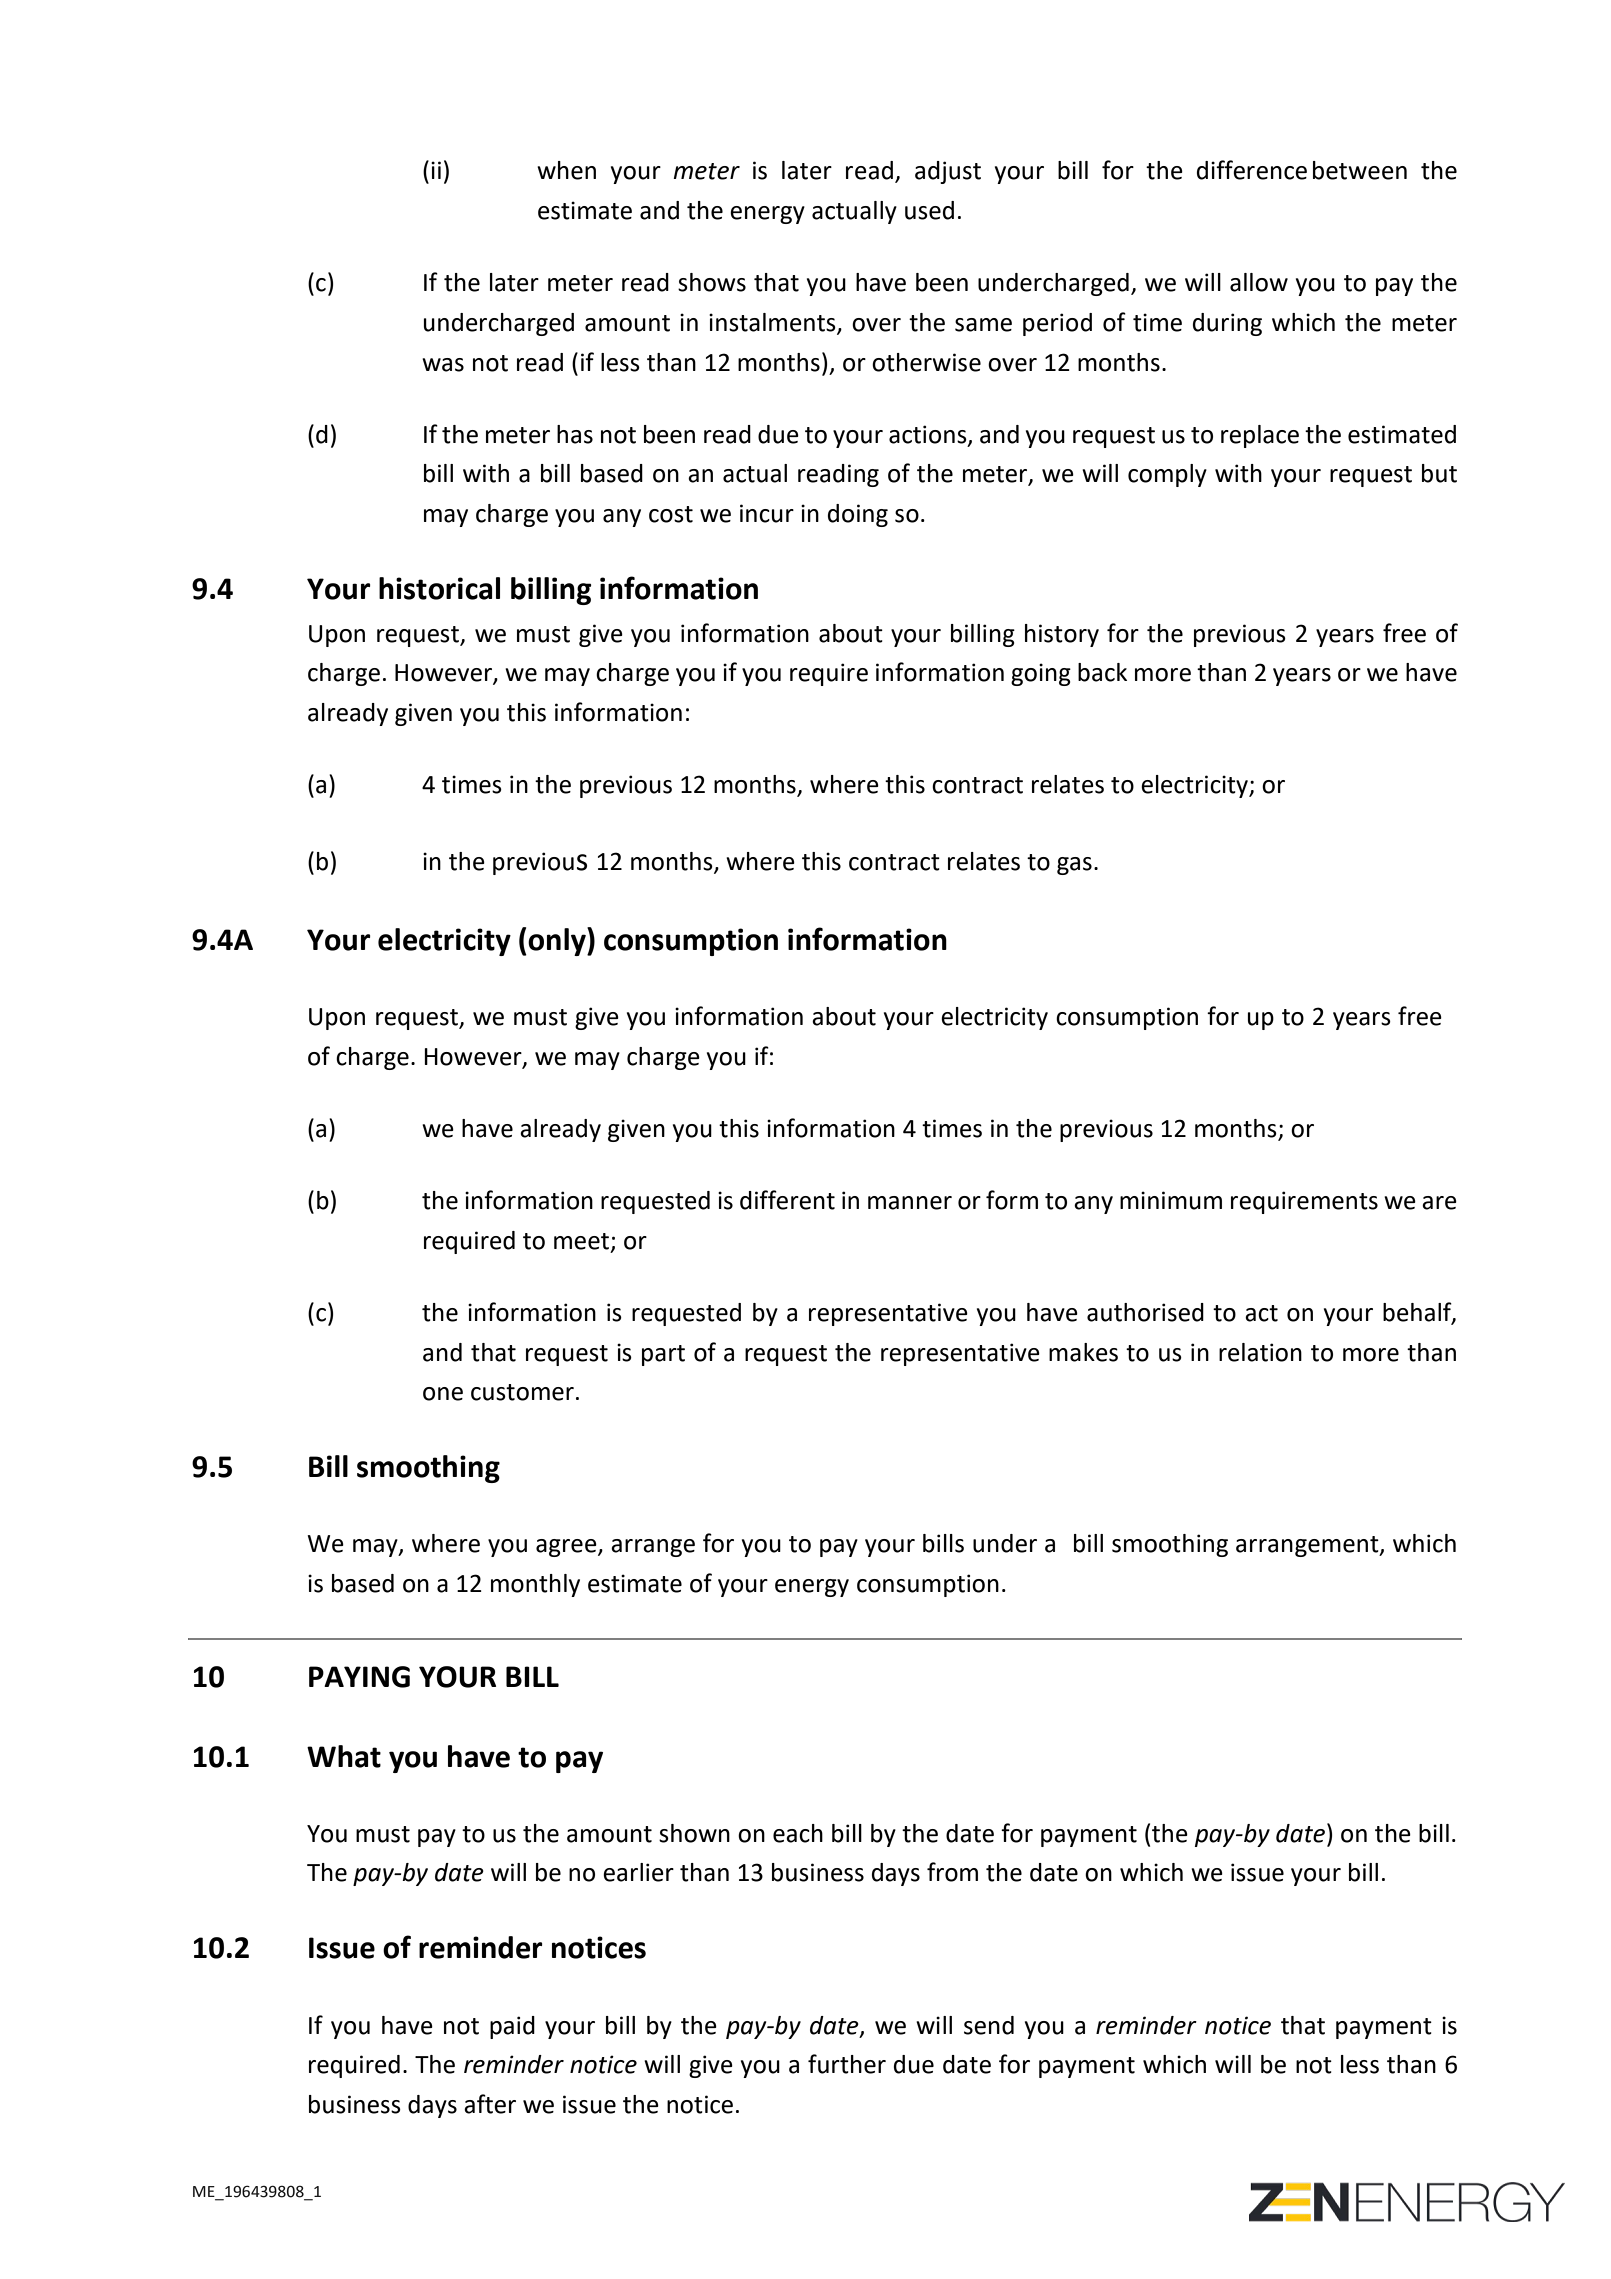  What do you see at coordinates (1259, 282) in the page?
I see `allow` at bounding box center [1259, 282].
